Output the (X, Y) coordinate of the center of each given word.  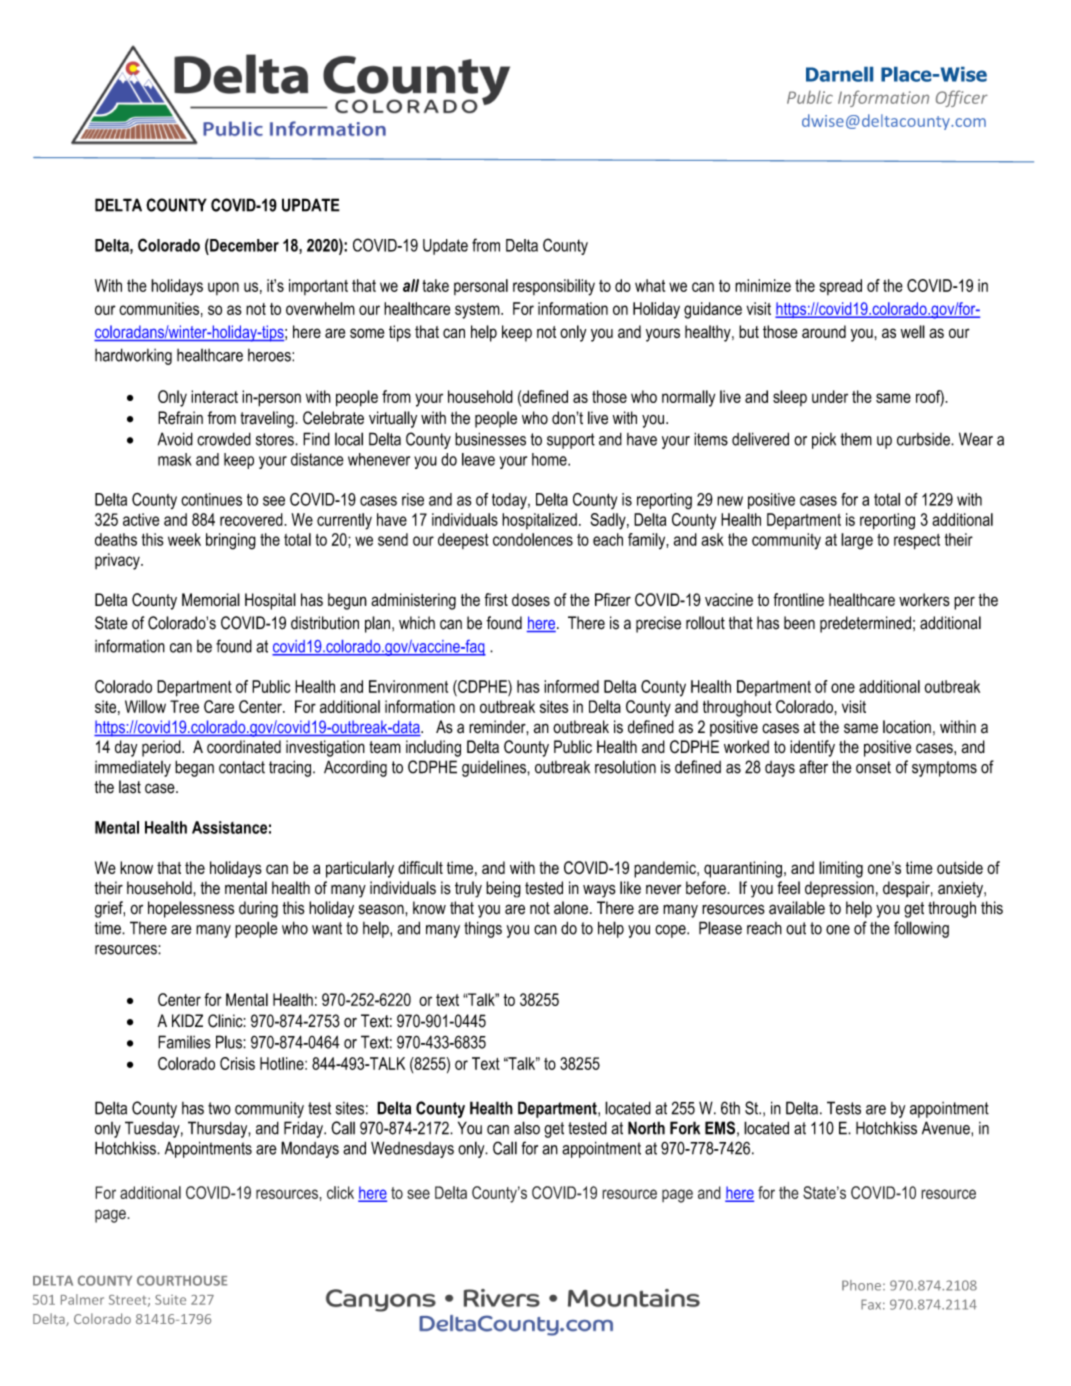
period (162, 748)
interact (214, 396)
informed (571, 686)
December (243, 245)
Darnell (839, 74)
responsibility (554, 287)
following (921, 929)
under (830, 396)
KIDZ (187, 1020)
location (907, 727)
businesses (490, 439)
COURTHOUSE (182, 1280)
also (527, 1128)
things (483, 929)
